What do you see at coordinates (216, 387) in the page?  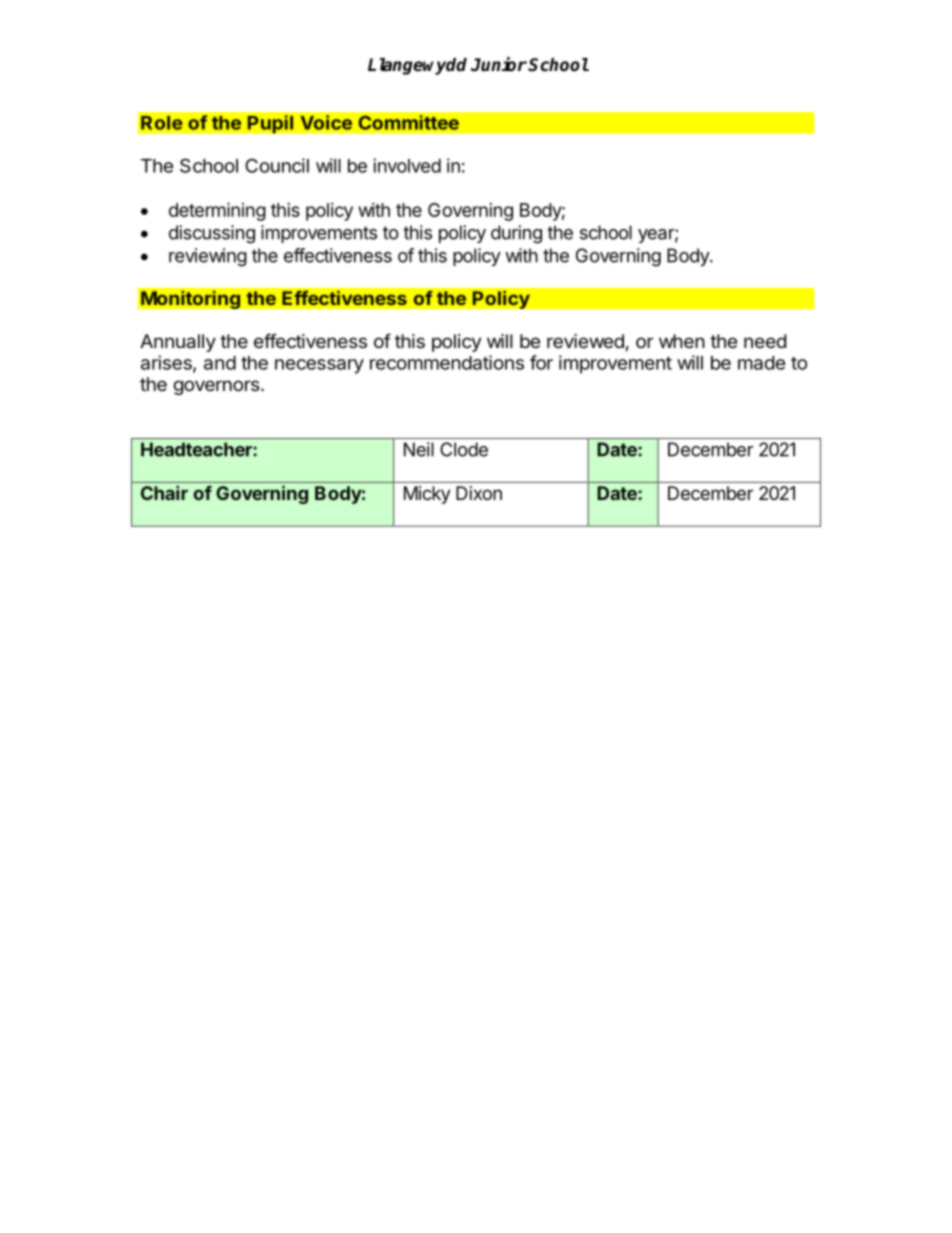 I see `governors` at bounding box center [216, 387].
